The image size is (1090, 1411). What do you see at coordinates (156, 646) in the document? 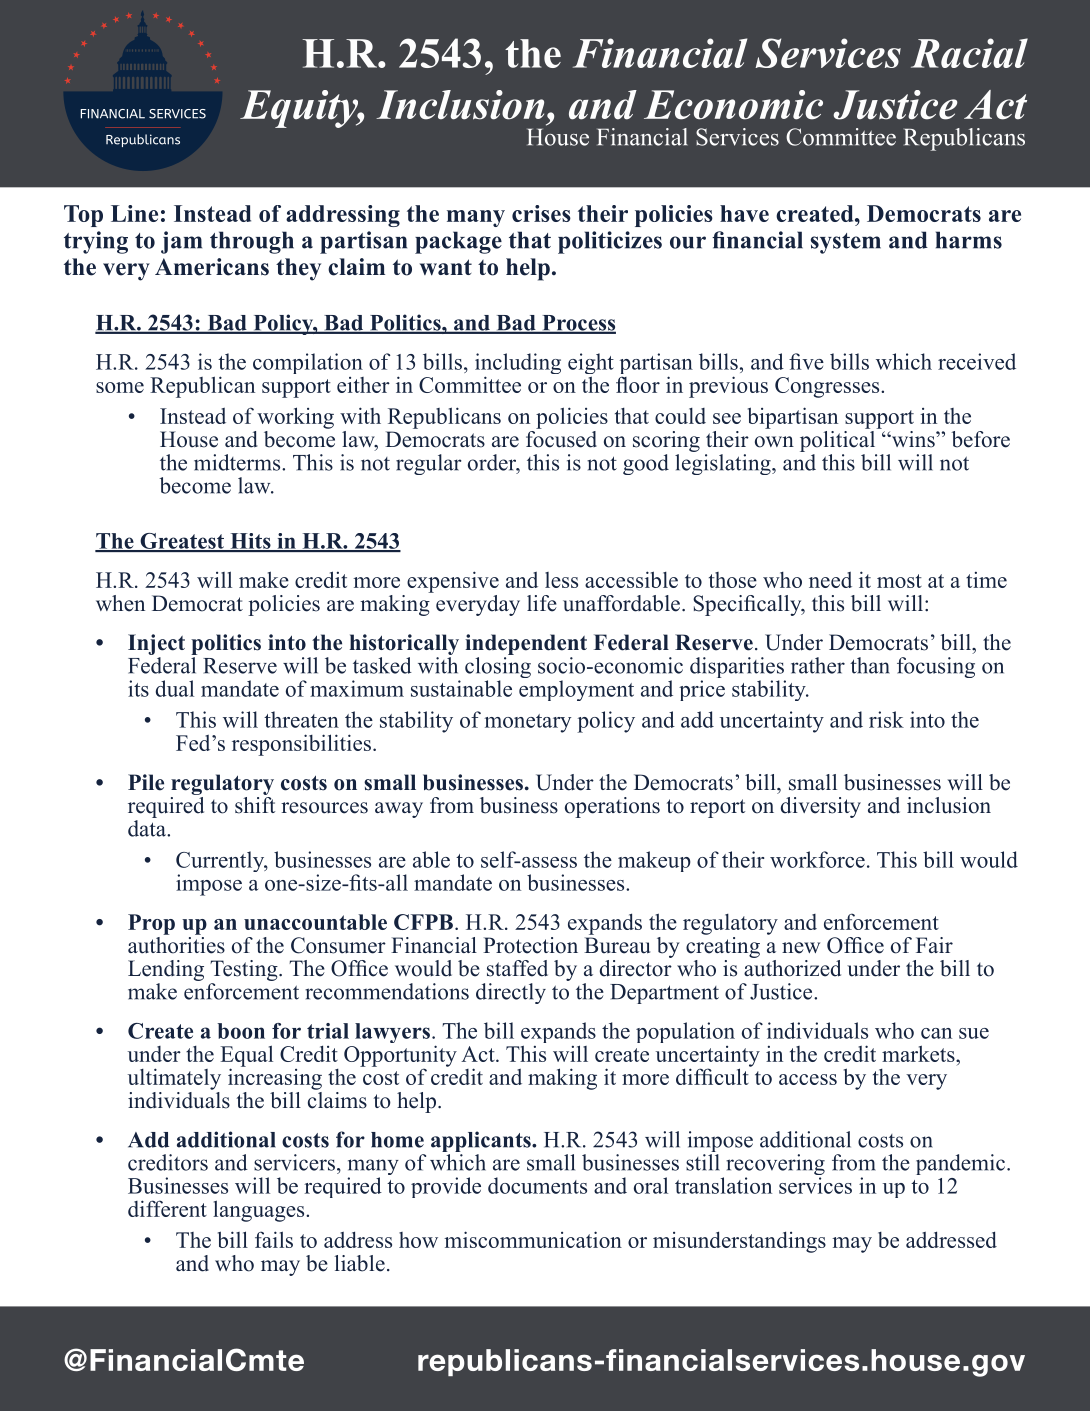
I see `Inject` at bounding box center [156, 646].
